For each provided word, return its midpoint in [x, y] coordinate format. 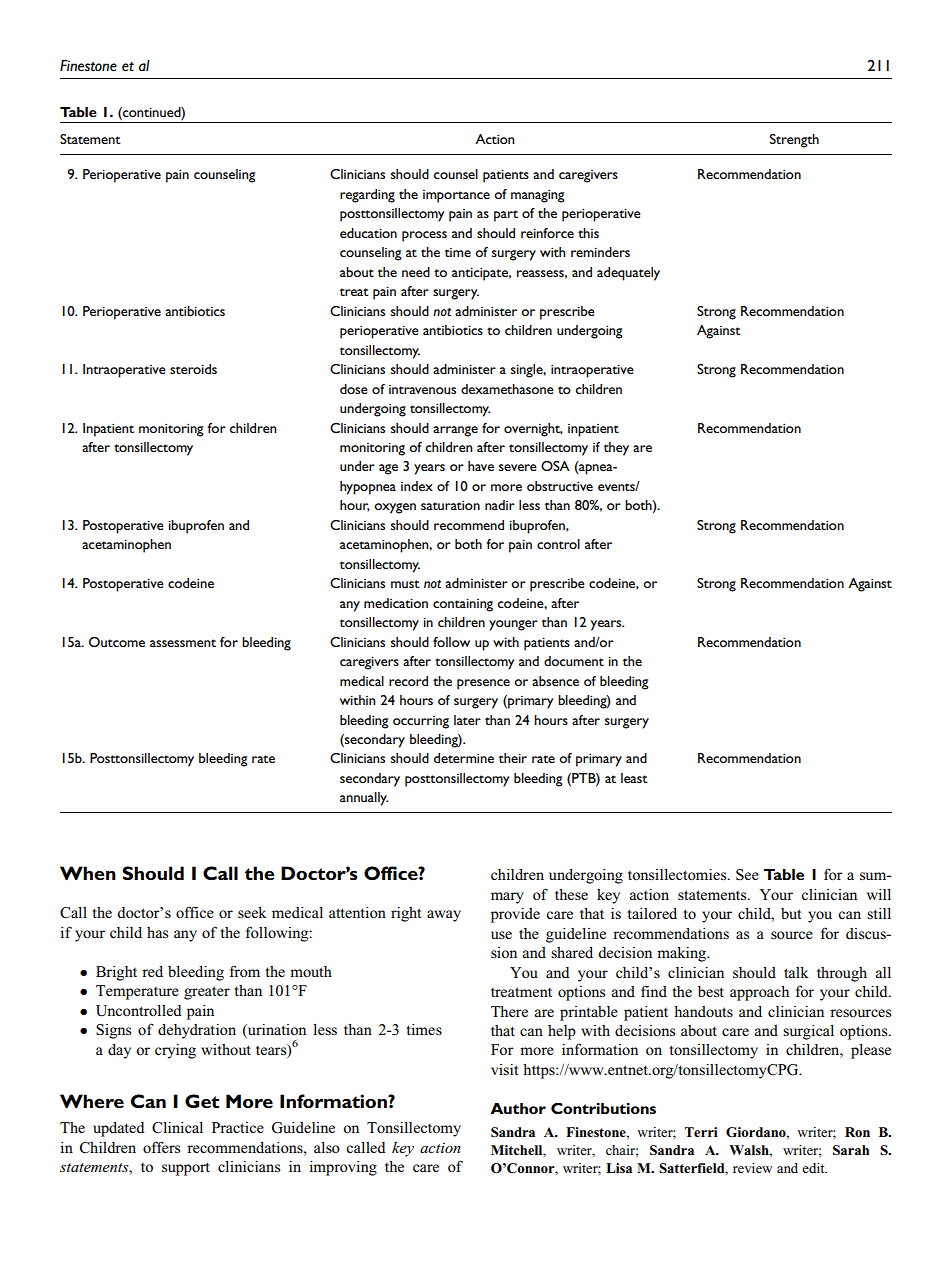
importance [456, 196]
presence [483, 684]
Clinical [177, 1128]
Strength [794, 141]
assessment [183, 643]
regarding [367, 196]
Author [518, 1108]
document [574, 661]
